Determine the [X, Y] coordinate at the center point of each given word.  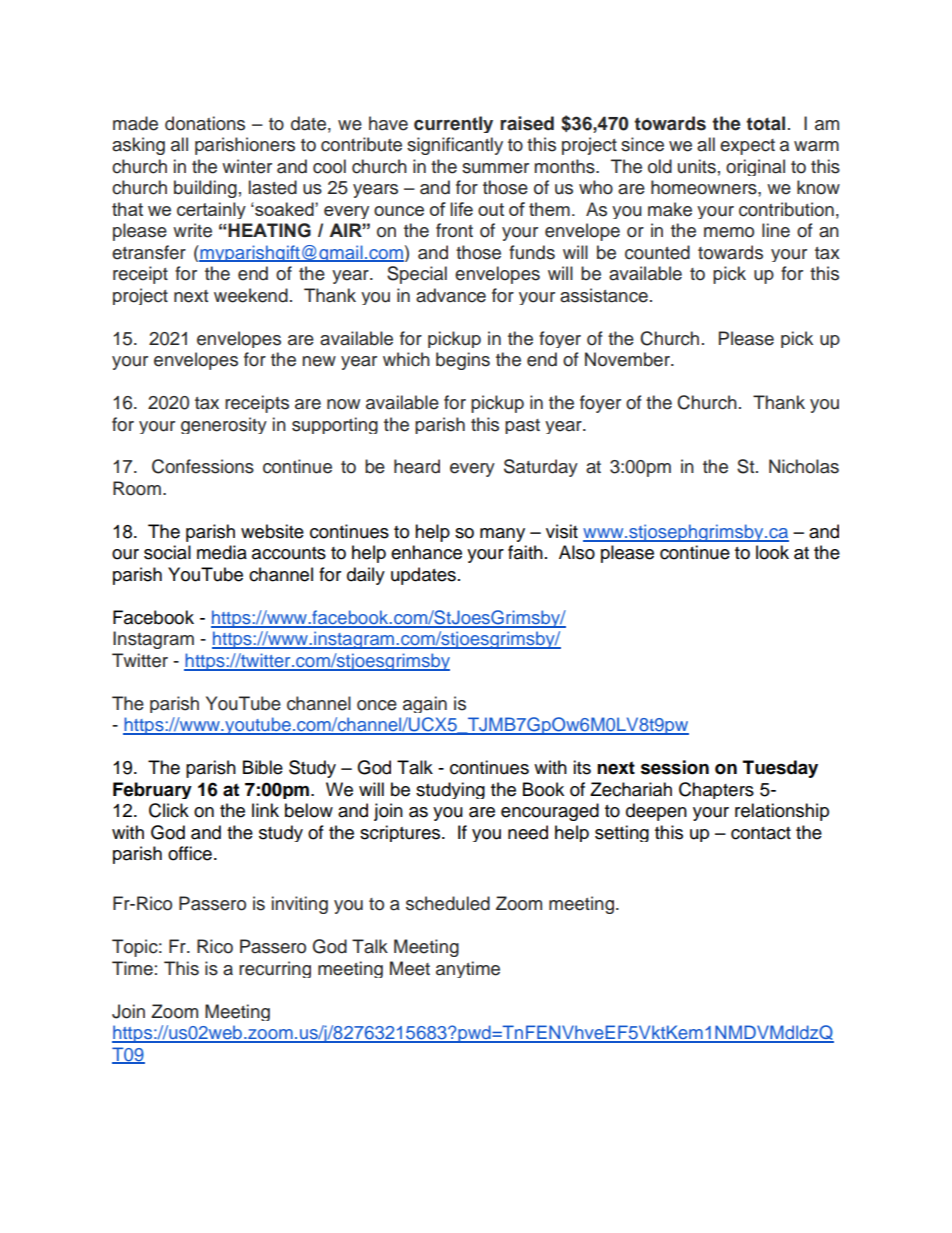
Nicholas [804, 466]
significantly [455, 146]
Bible [263, 767]
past [522, 426]
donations [205, 123]
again [425, 704]
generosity [224, 425]
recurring [275, 969]
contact [761, 833]
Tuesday [780, 769]
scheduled [448, 903]
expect [747, 147]
